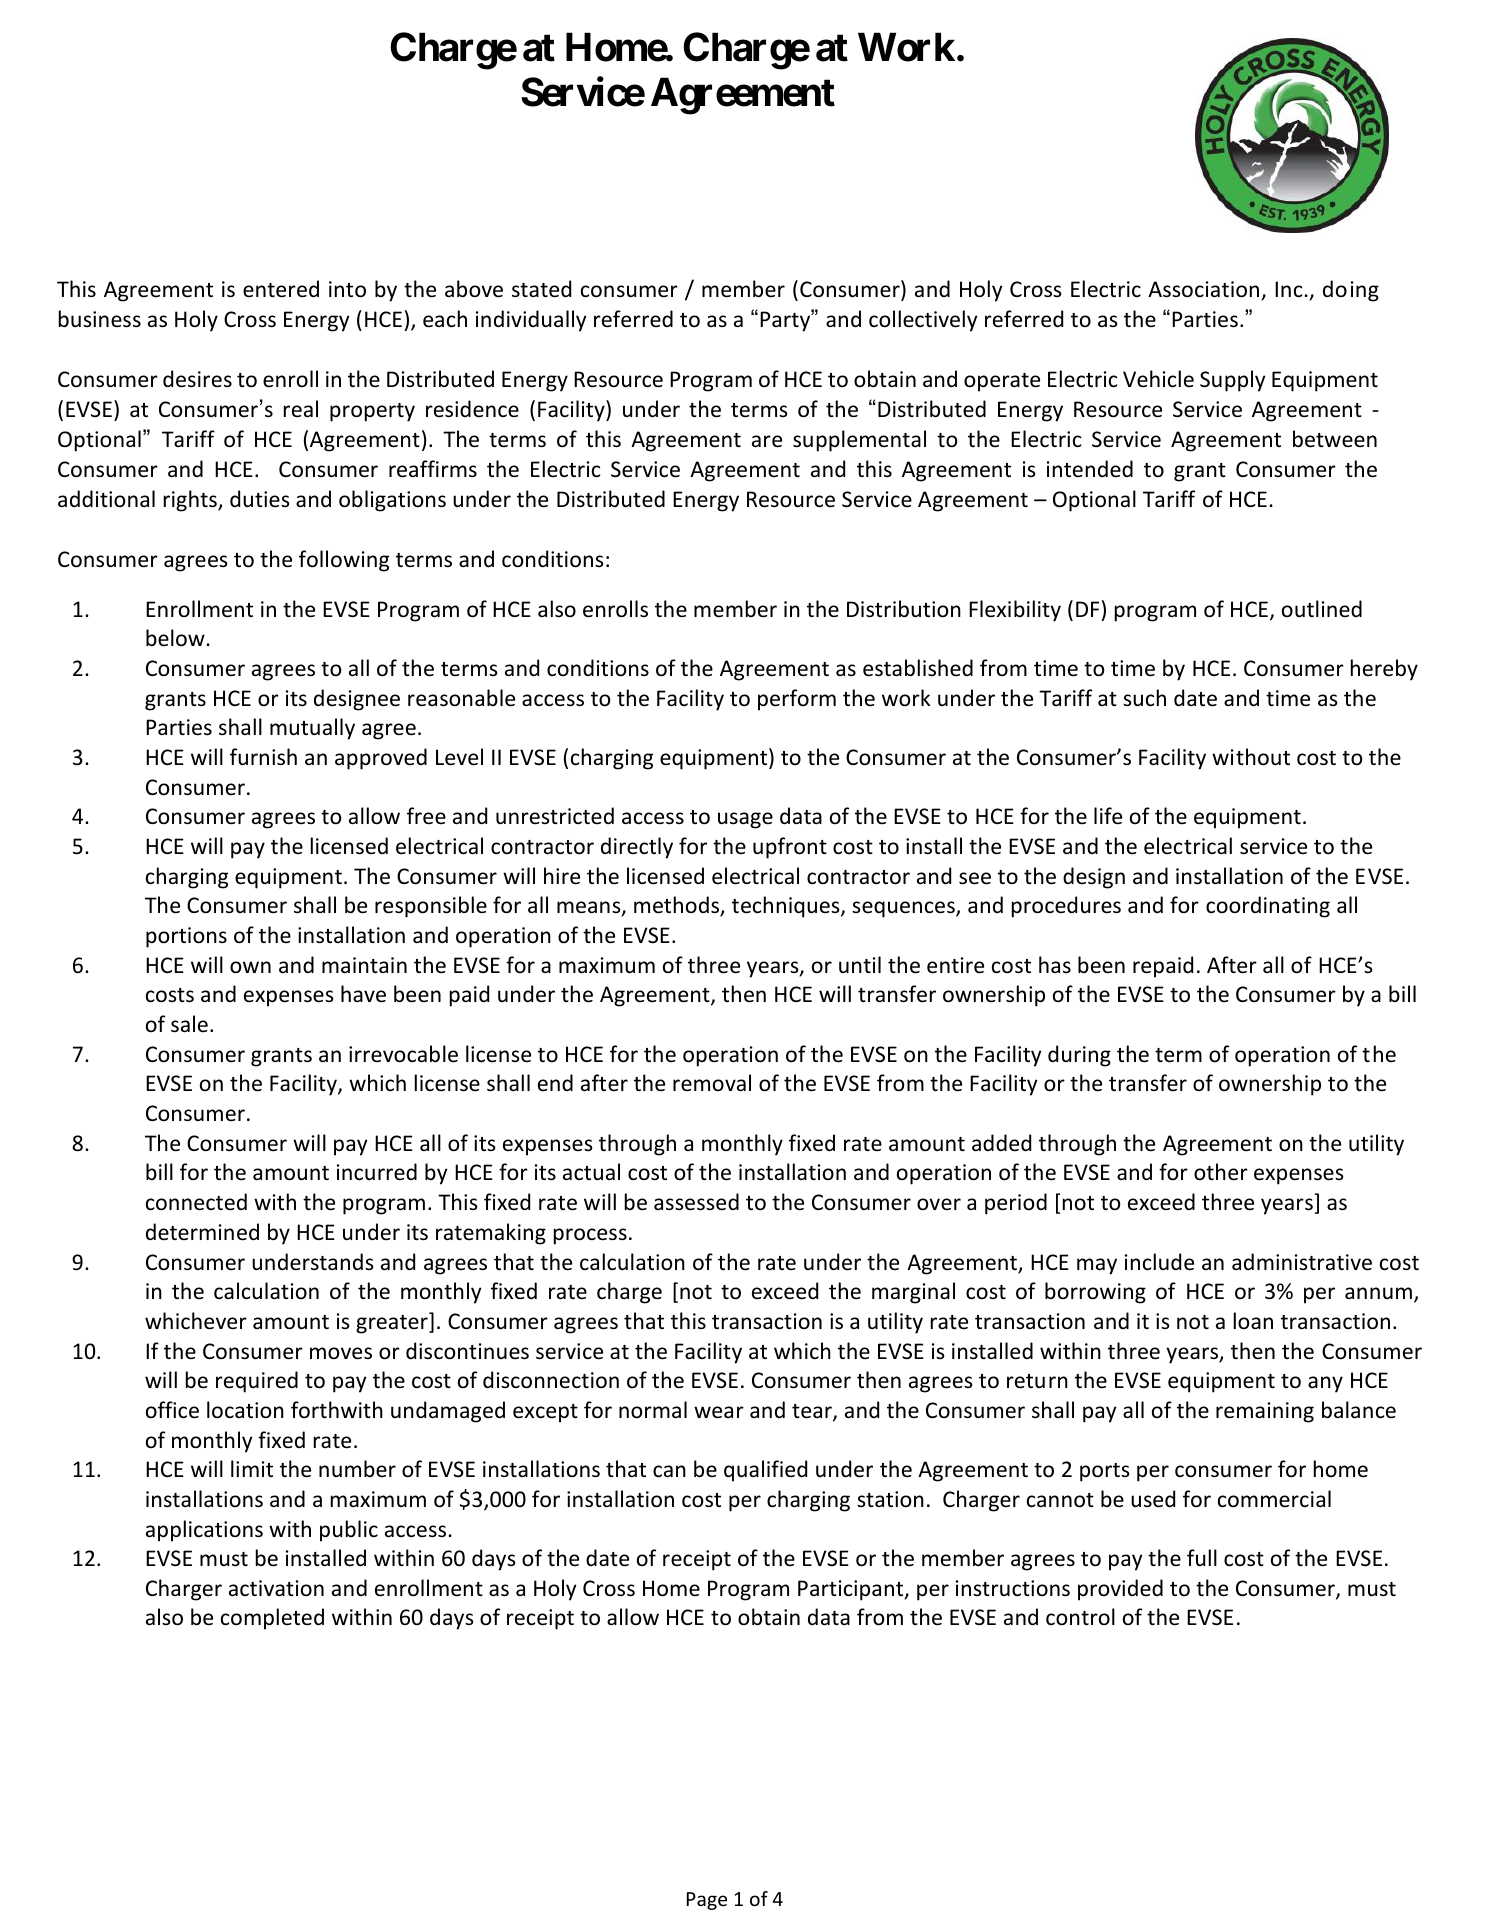  What do you see at coordinates (712, 1082) in the document?
I see `removal` at bounding box center [712, 1082].
